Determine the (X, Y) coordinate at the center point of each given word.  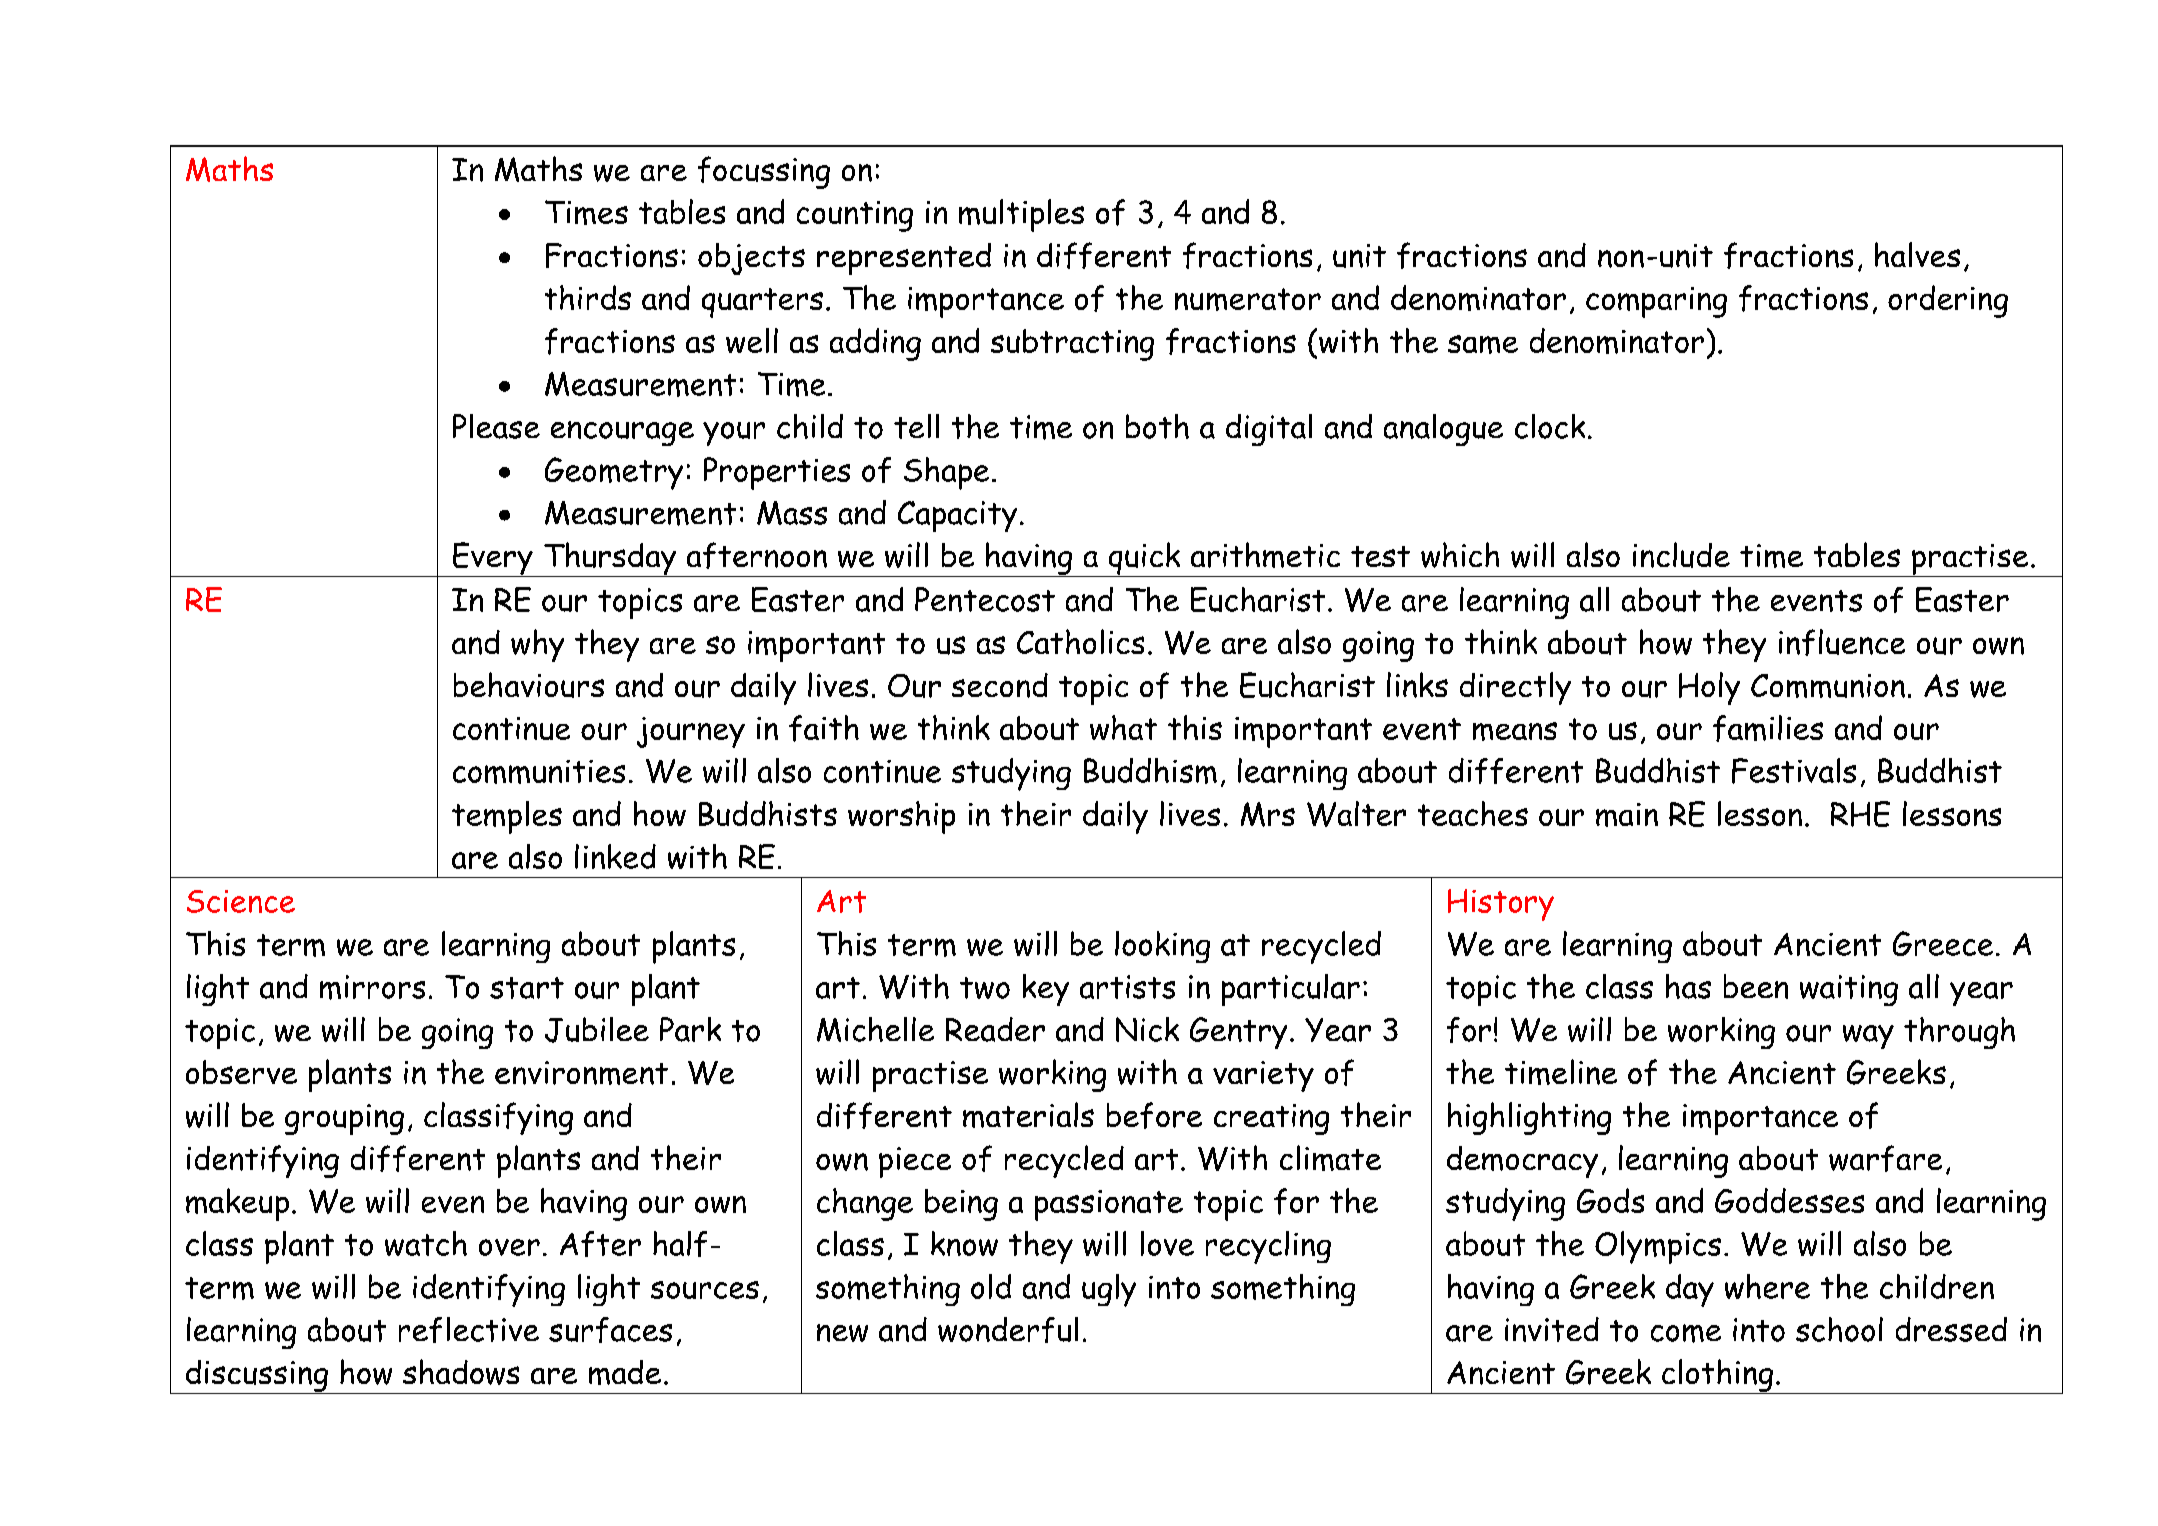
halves (1917, 254)
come (1686, 1333)
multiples (1021, 215)
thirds (588, 297)
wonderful (1008, 1330)
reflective (469, 1330)
